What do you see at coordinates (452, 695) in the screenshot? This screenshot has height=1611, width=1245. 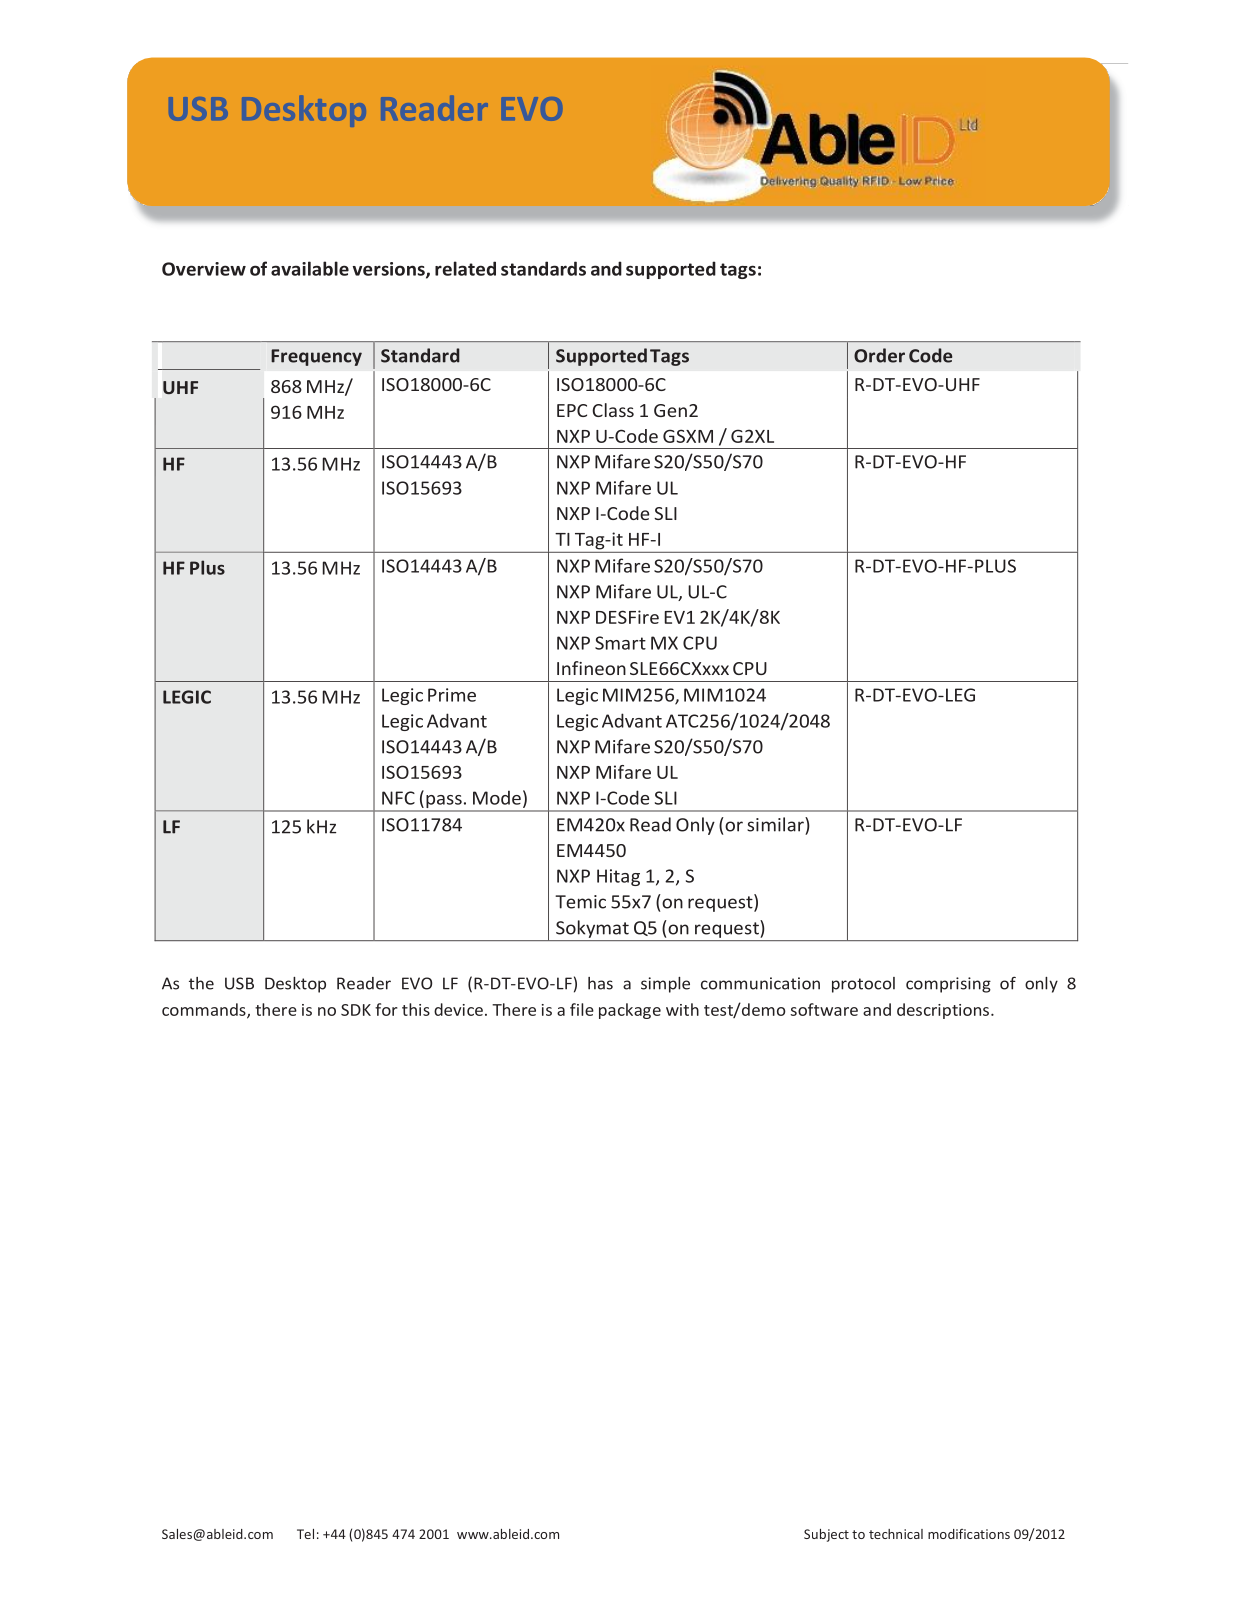 I see `Prime` at bounding box center [452, 695].
